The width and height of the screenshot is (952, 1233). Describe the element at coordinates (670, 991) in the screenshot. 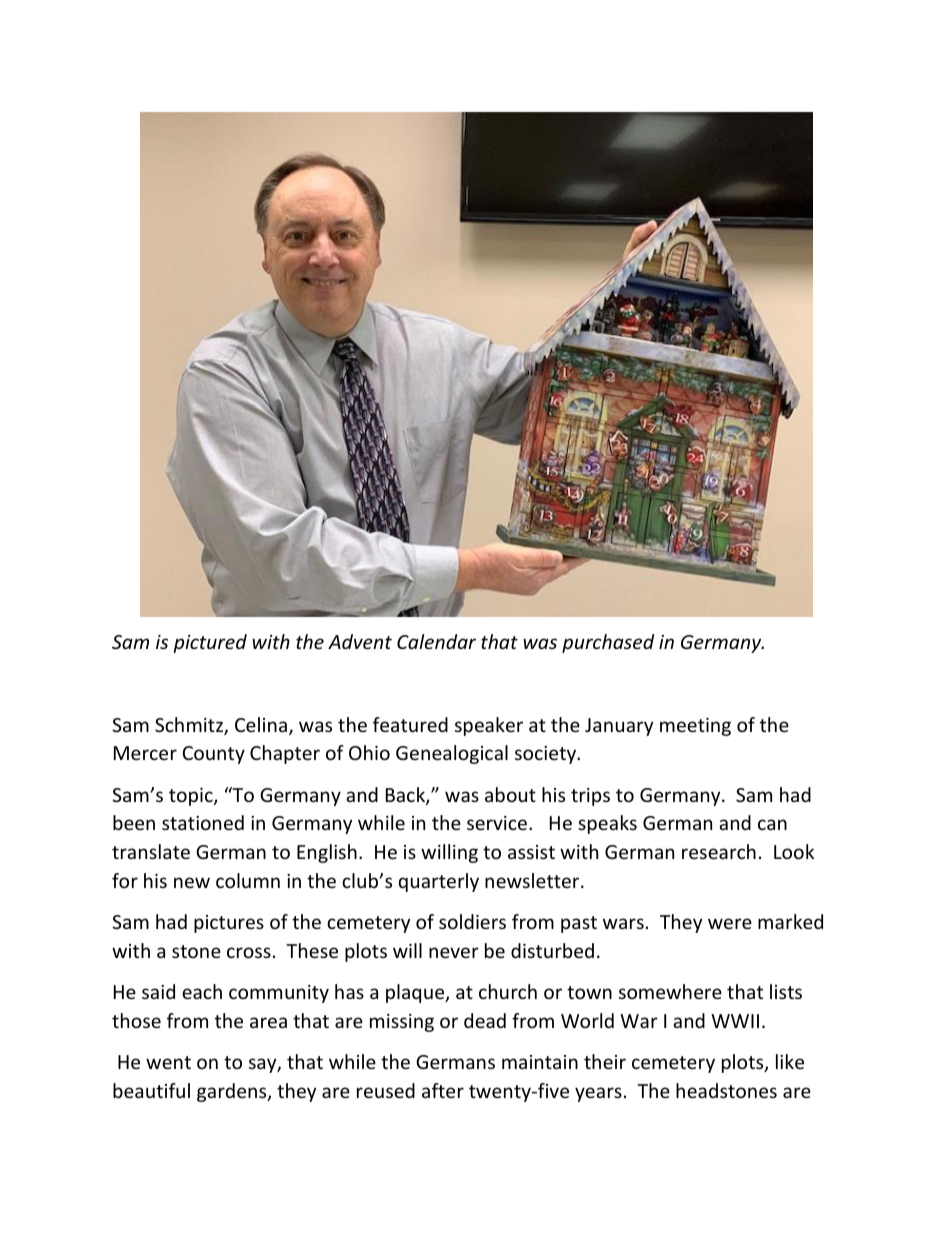

I see `somewhere` at that location.
